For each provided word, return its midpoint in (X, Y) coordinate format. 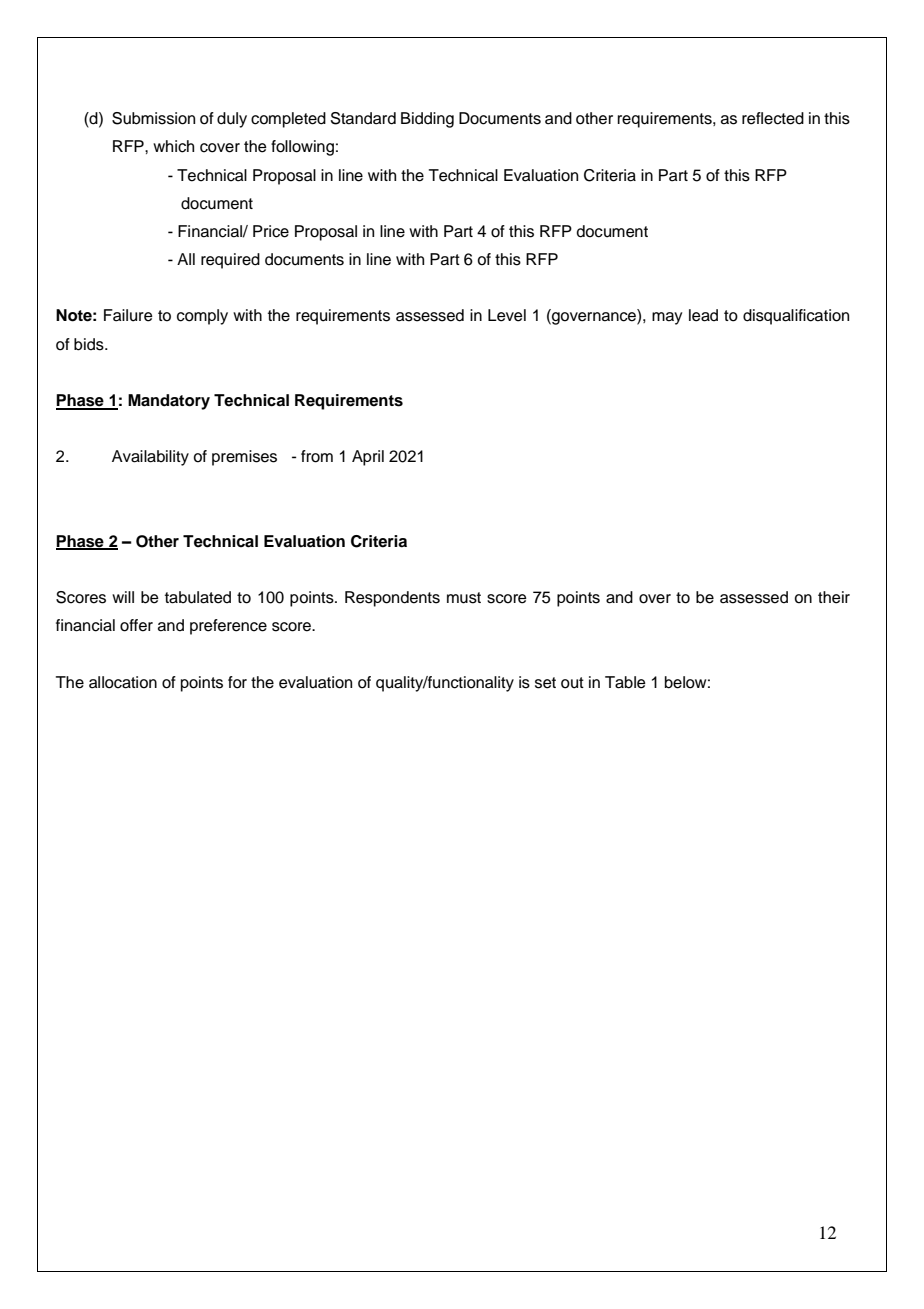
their (834, 597)
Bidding (427, 120)
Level (507, 315)
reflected (773, 118)
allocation (123, 682)
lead (703, 315)
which (173, 146)
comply (202, 317)
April (368, 458)
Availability (150, 458)
